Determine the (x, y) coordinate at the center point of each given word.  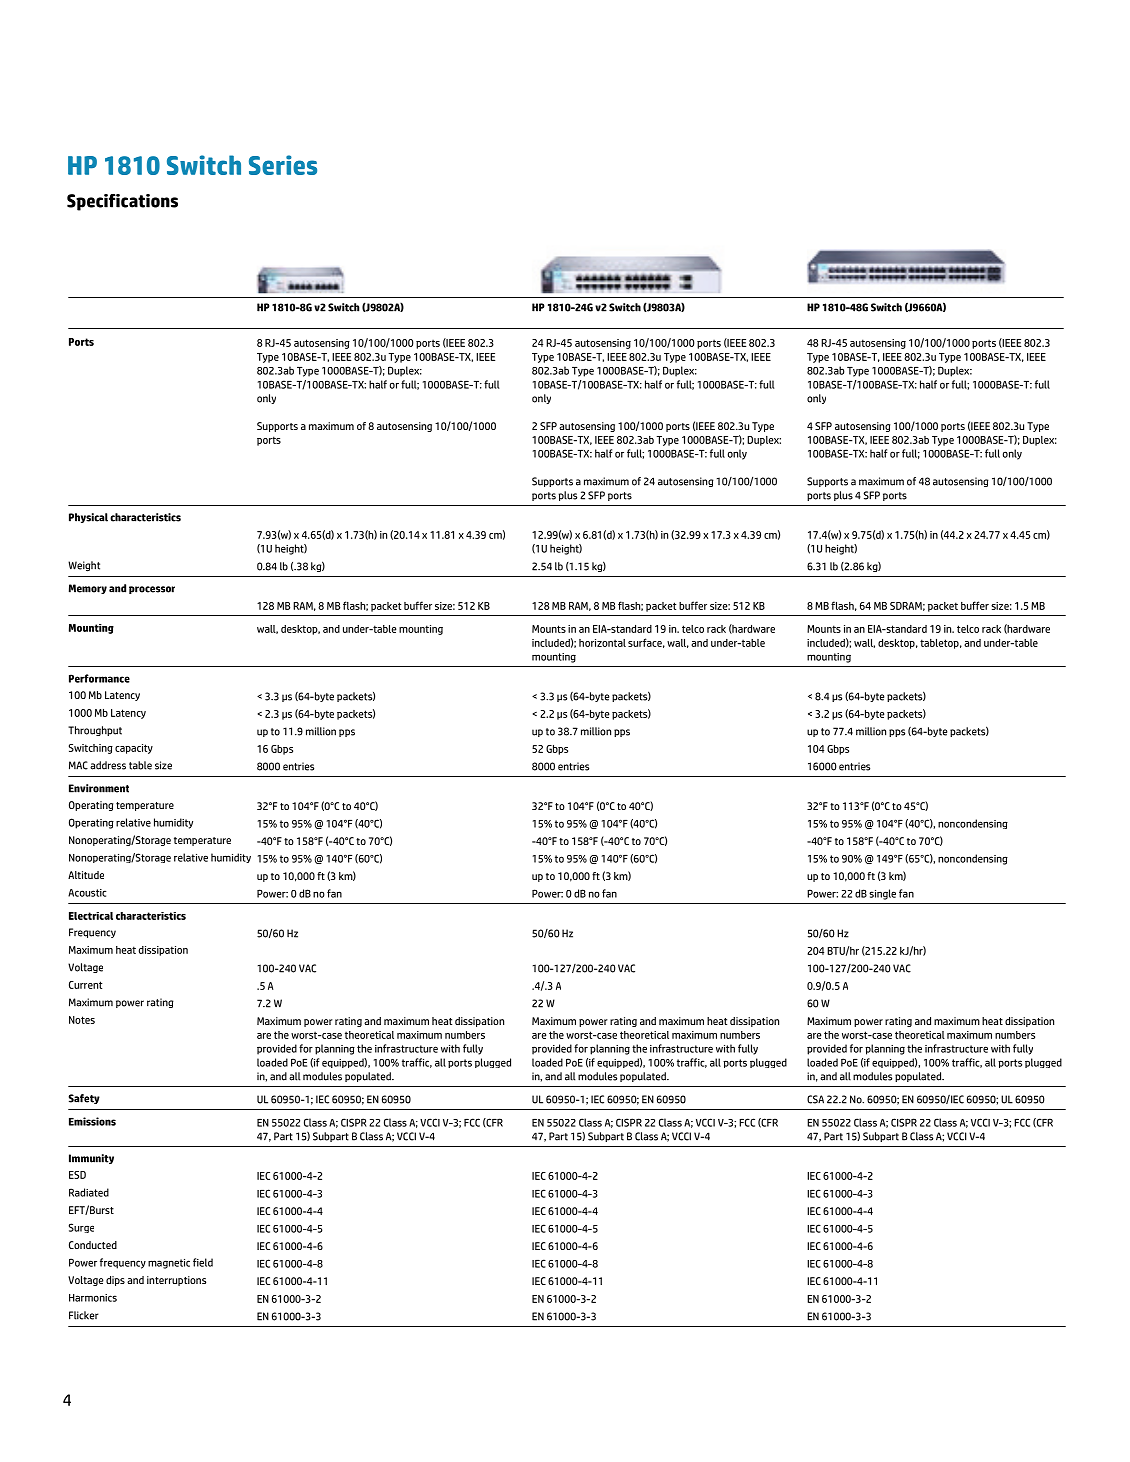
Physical (88, 518)
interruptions (176, 1281)
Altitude (86, 875)
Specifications (122, 202)
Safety (84, 1099)
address (108, 765)
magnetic (169, 1264)
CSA (815, 1099)
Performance (99, 678)
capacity (134, 749)
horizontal (602, 643)
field (203, 1262)
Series (283, 165)
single (882, 894)
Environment (99, 788)
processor (152, 590)
